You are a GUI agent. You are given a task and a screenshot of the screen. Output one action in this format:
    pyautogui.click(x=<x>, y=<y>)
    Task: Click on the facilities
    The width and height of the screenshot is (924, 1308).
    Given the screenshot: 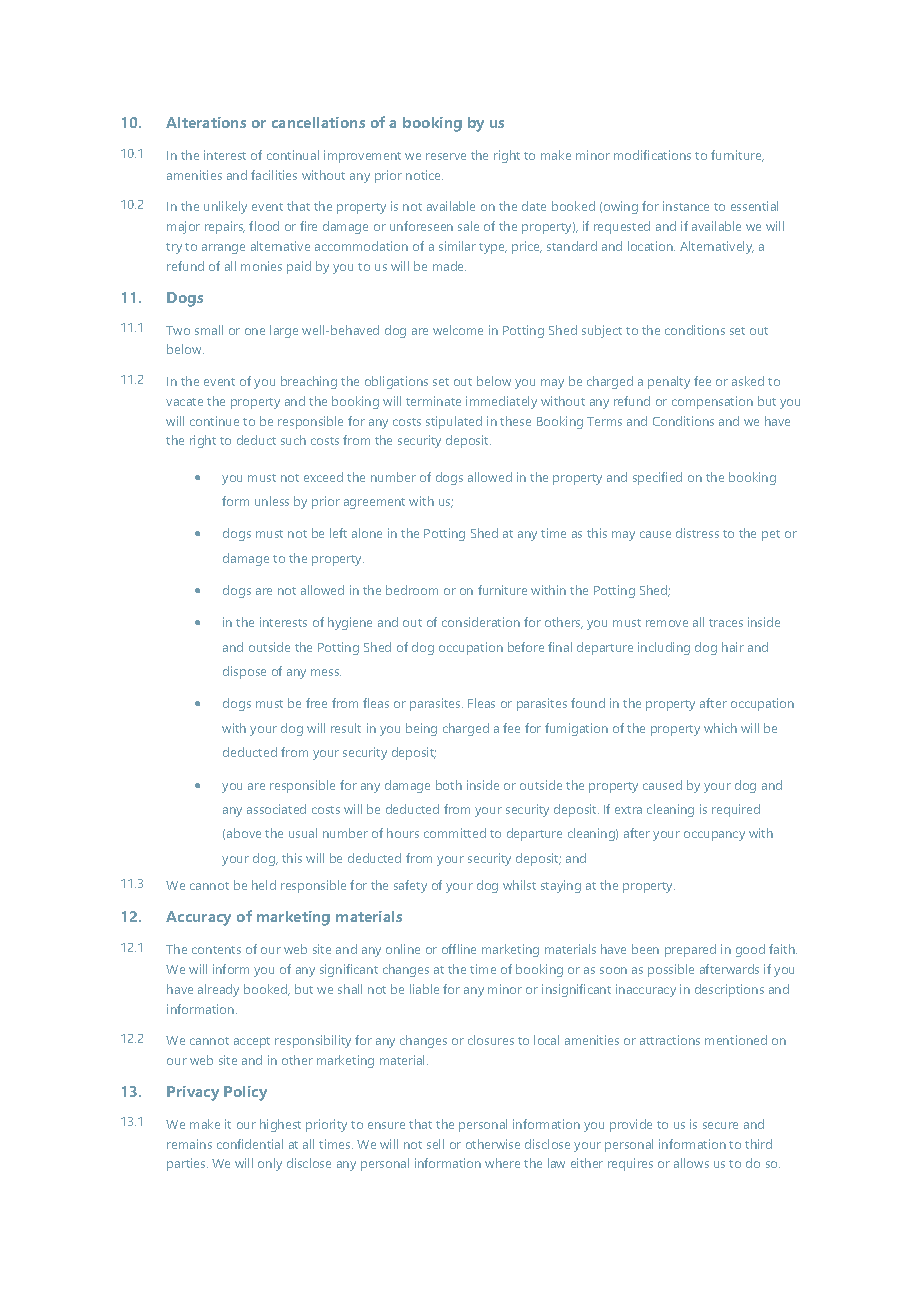 What is the action you would take?
    pyautogui.click(x=274, y=175)
